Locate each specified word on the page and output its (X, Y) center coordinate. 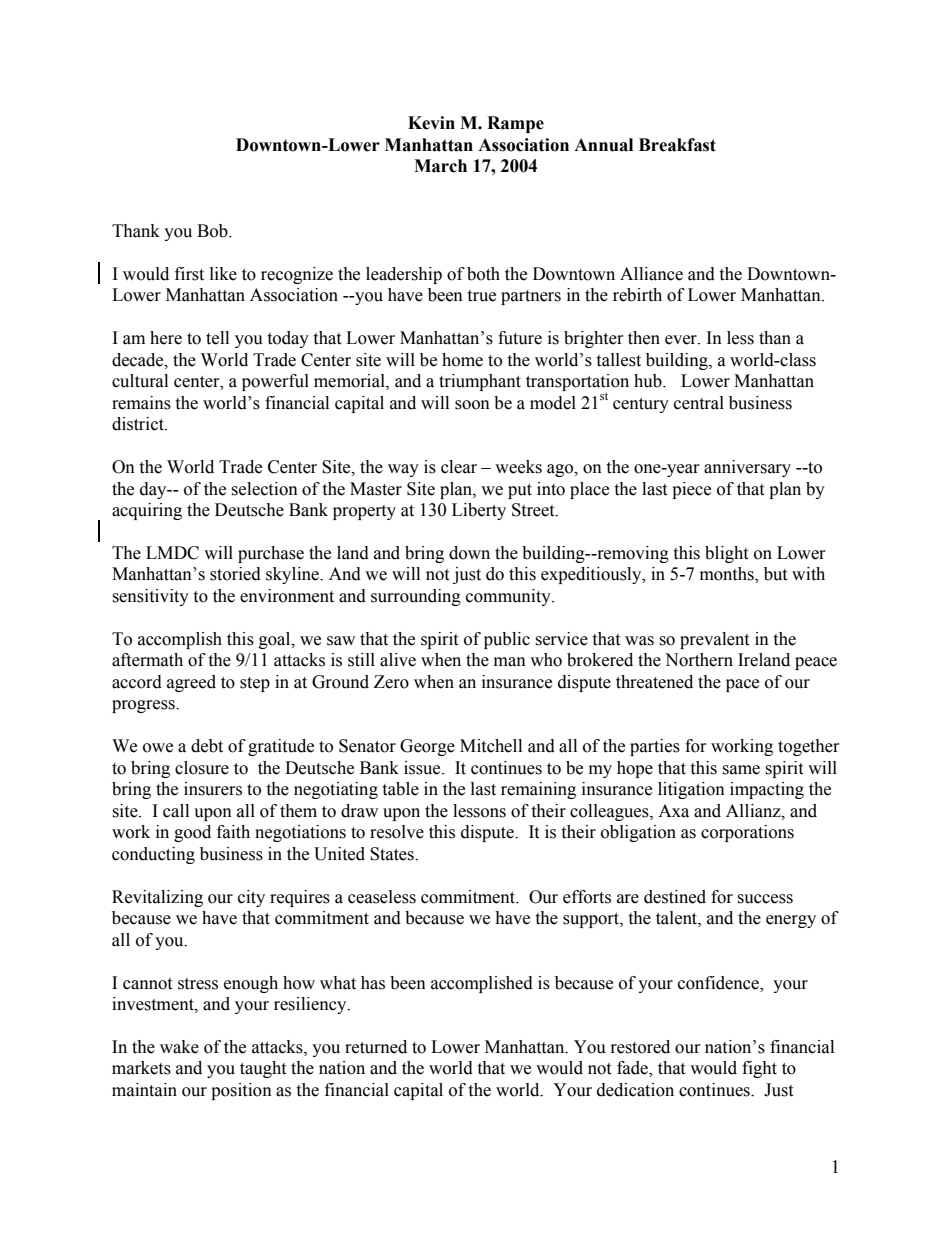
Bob (213, 231)
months (728, 575)
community (509, 597)
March (440, 166)
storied (235, 574)
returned (376, 1047)
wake (179, 1047)
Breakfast (677, 145)
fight (759, 1069)
